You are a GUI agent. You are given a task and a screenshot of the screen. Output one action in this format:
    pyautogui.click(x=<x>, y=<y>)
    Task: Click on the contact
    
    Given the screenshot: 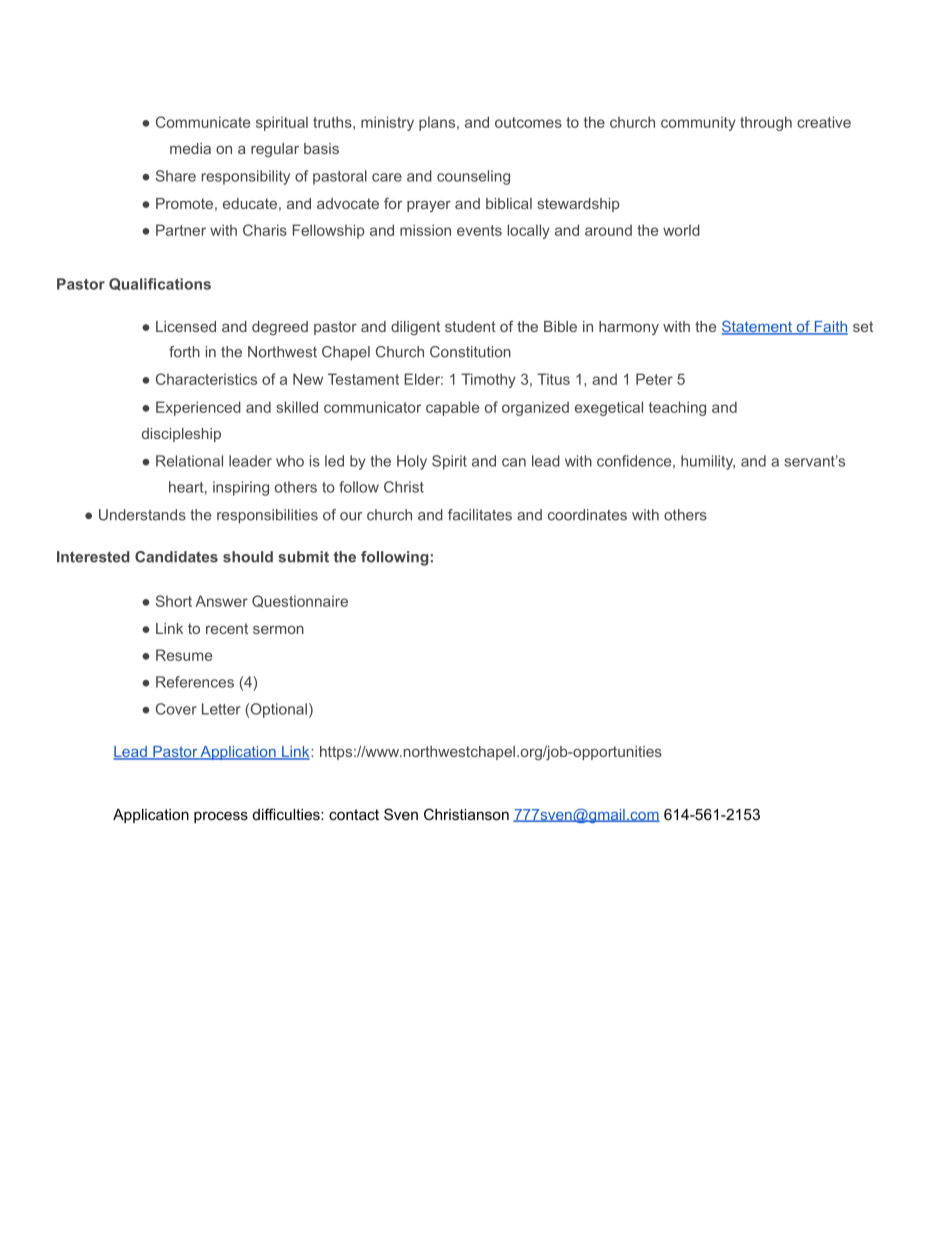 What is the action you would take?
    pyautogui.click(x=354, y=814)
